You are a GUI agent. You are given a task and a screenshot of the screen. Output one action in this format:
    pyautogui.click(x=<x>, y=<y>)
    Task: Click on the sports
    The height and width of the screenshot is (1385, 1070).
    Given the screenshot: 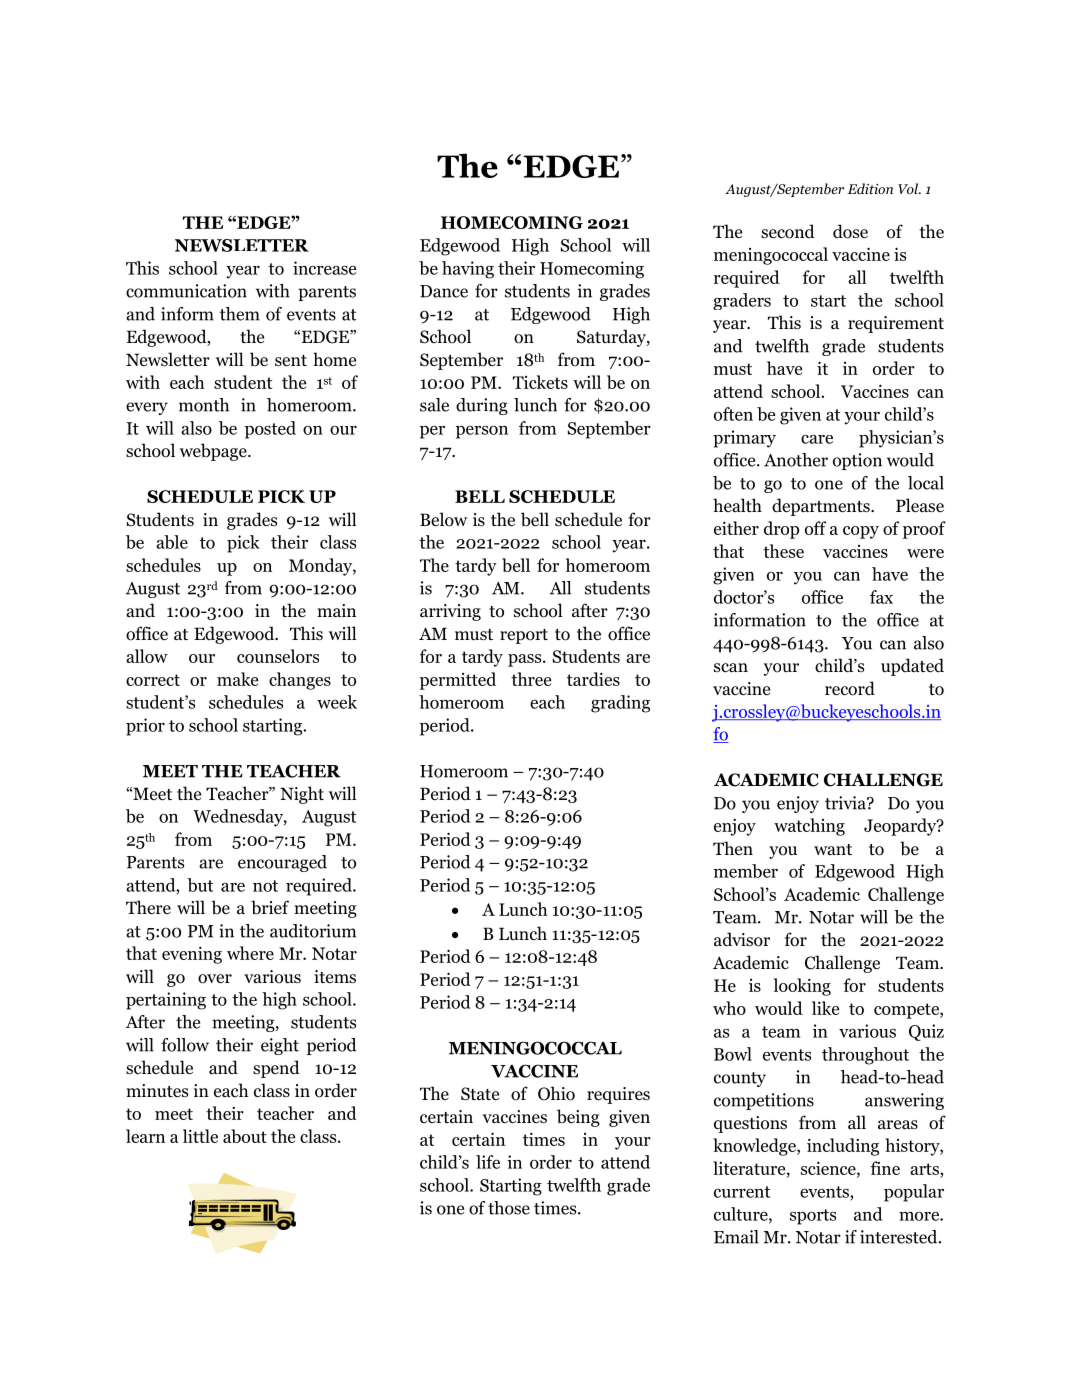 What is the action you would take?
    pyautogui.click(x=813, y=1217)
